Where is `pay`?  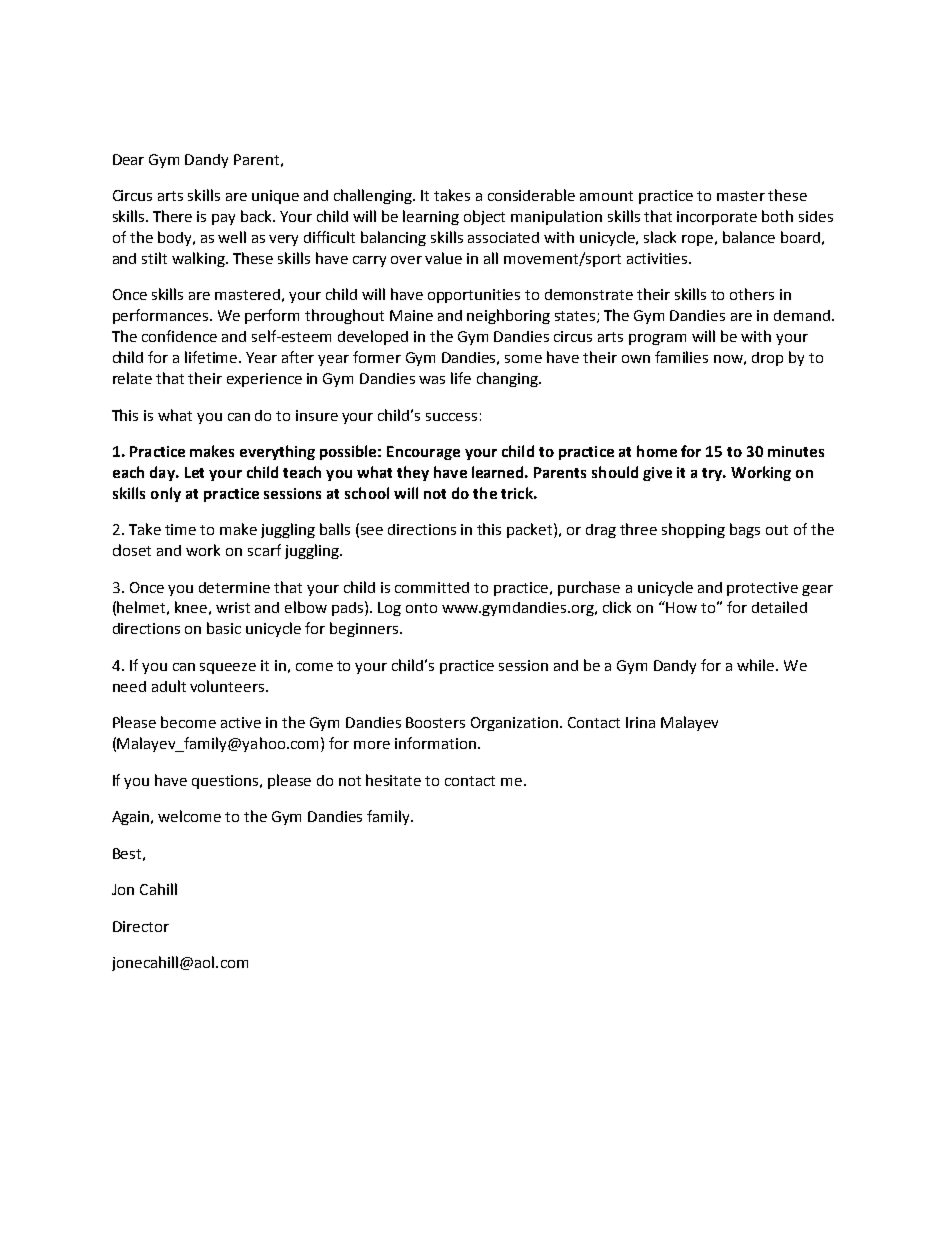 pay is located at coordinates (223, 219).
